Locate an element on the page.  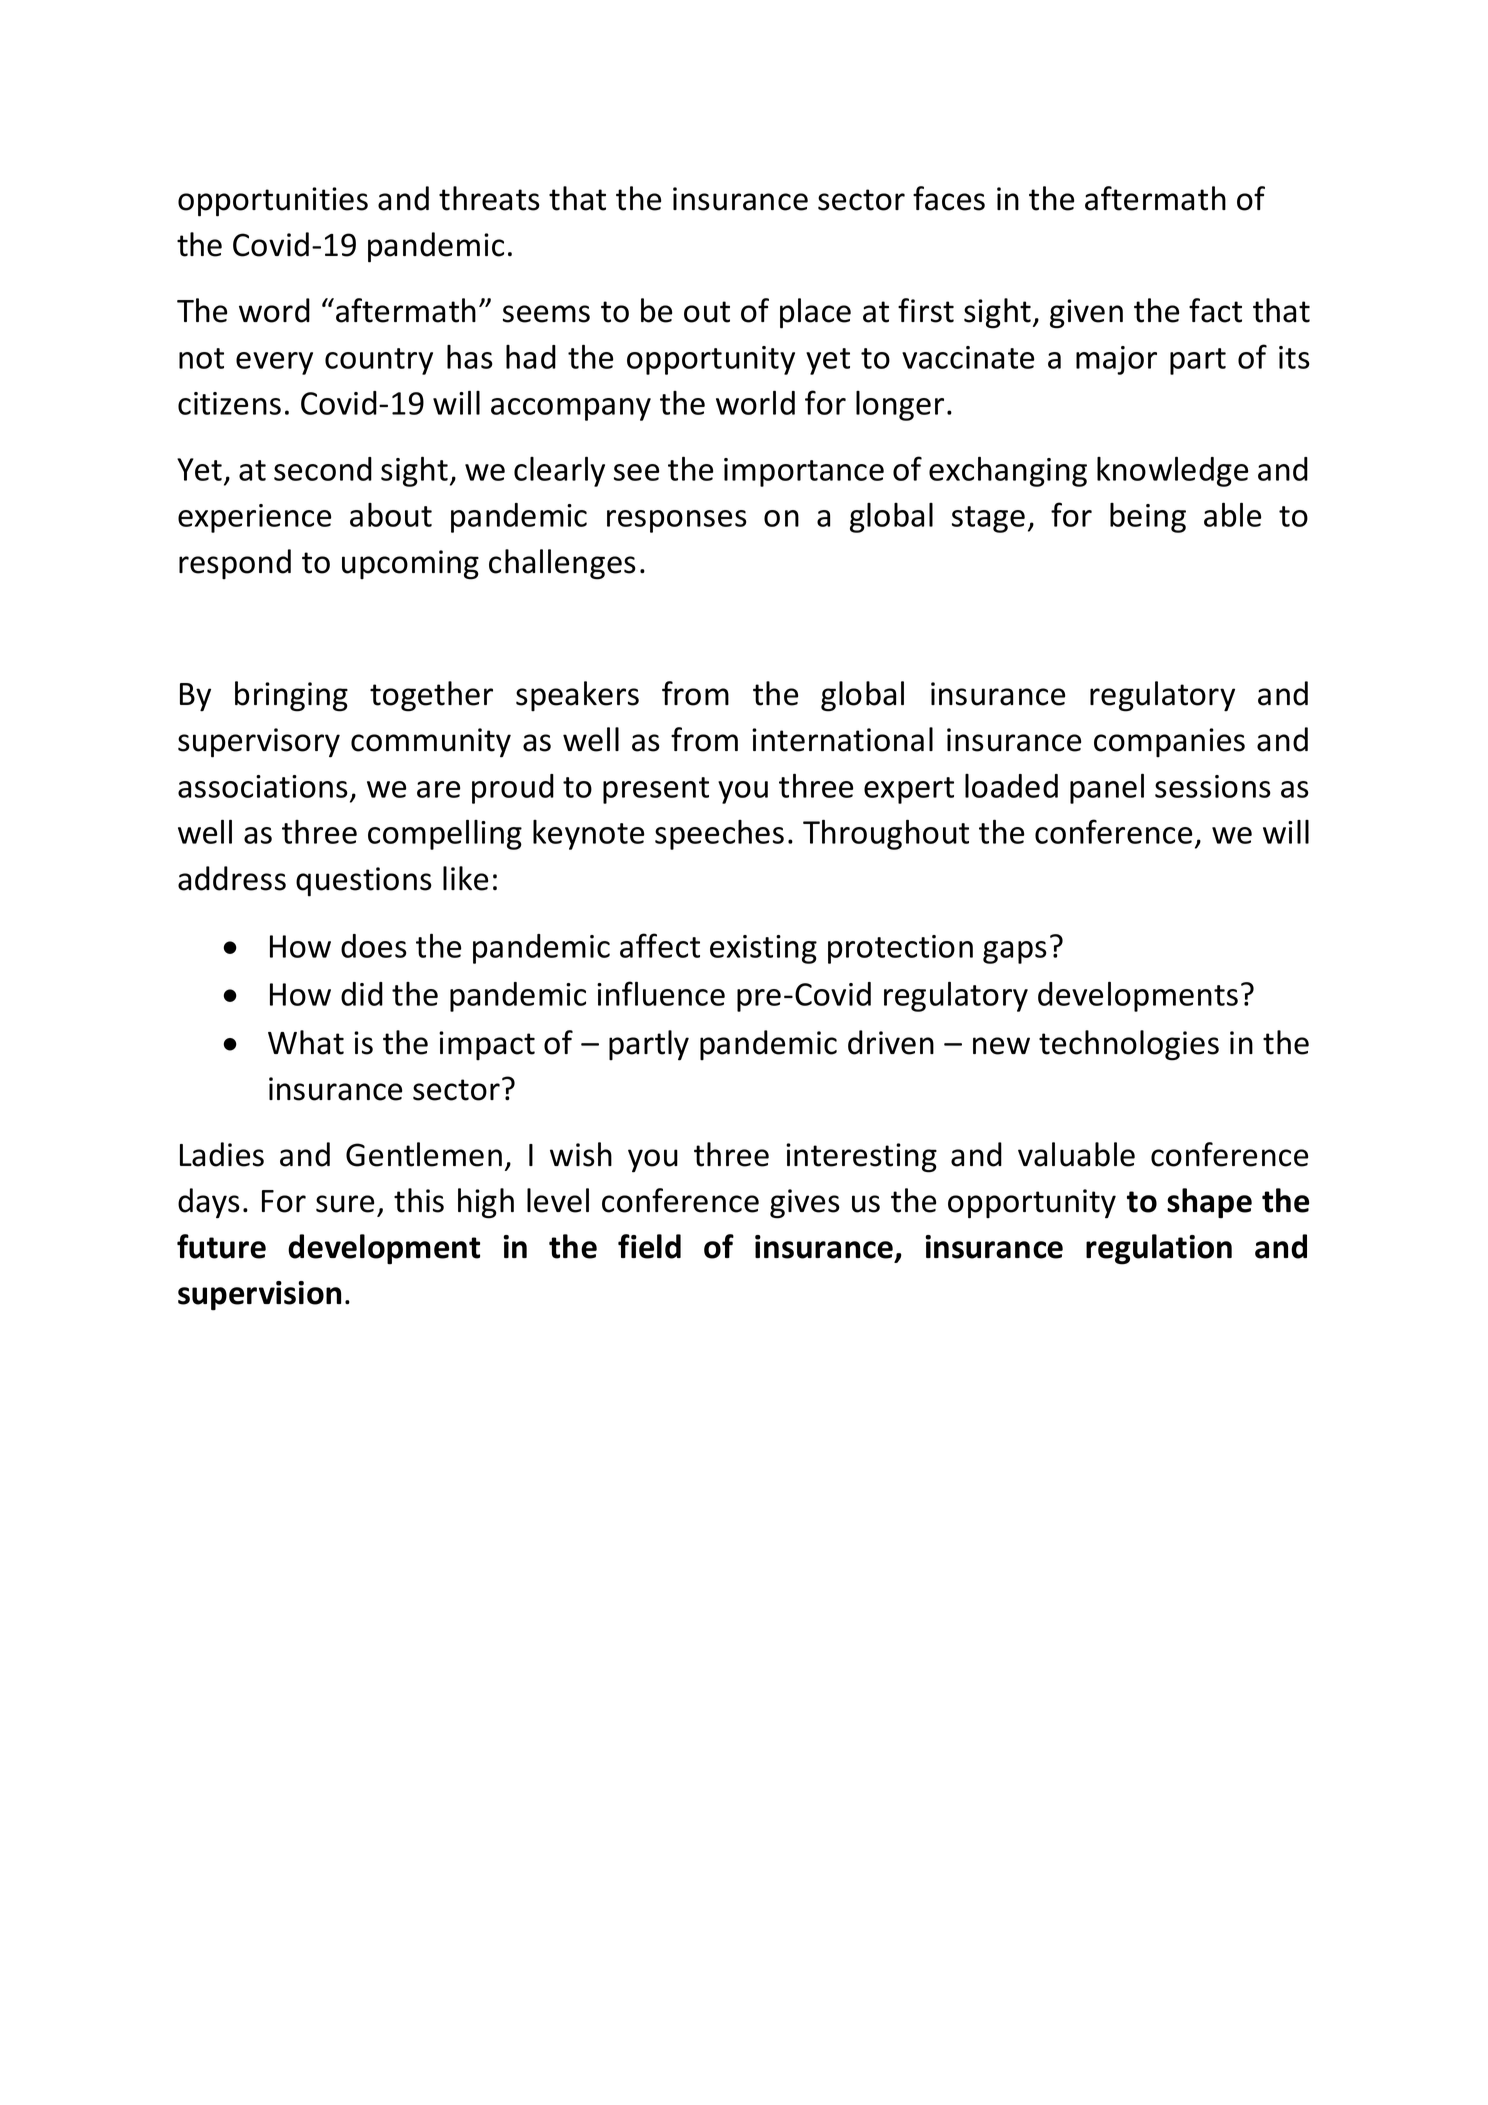
fact is located at coordinates (1215, 310).
